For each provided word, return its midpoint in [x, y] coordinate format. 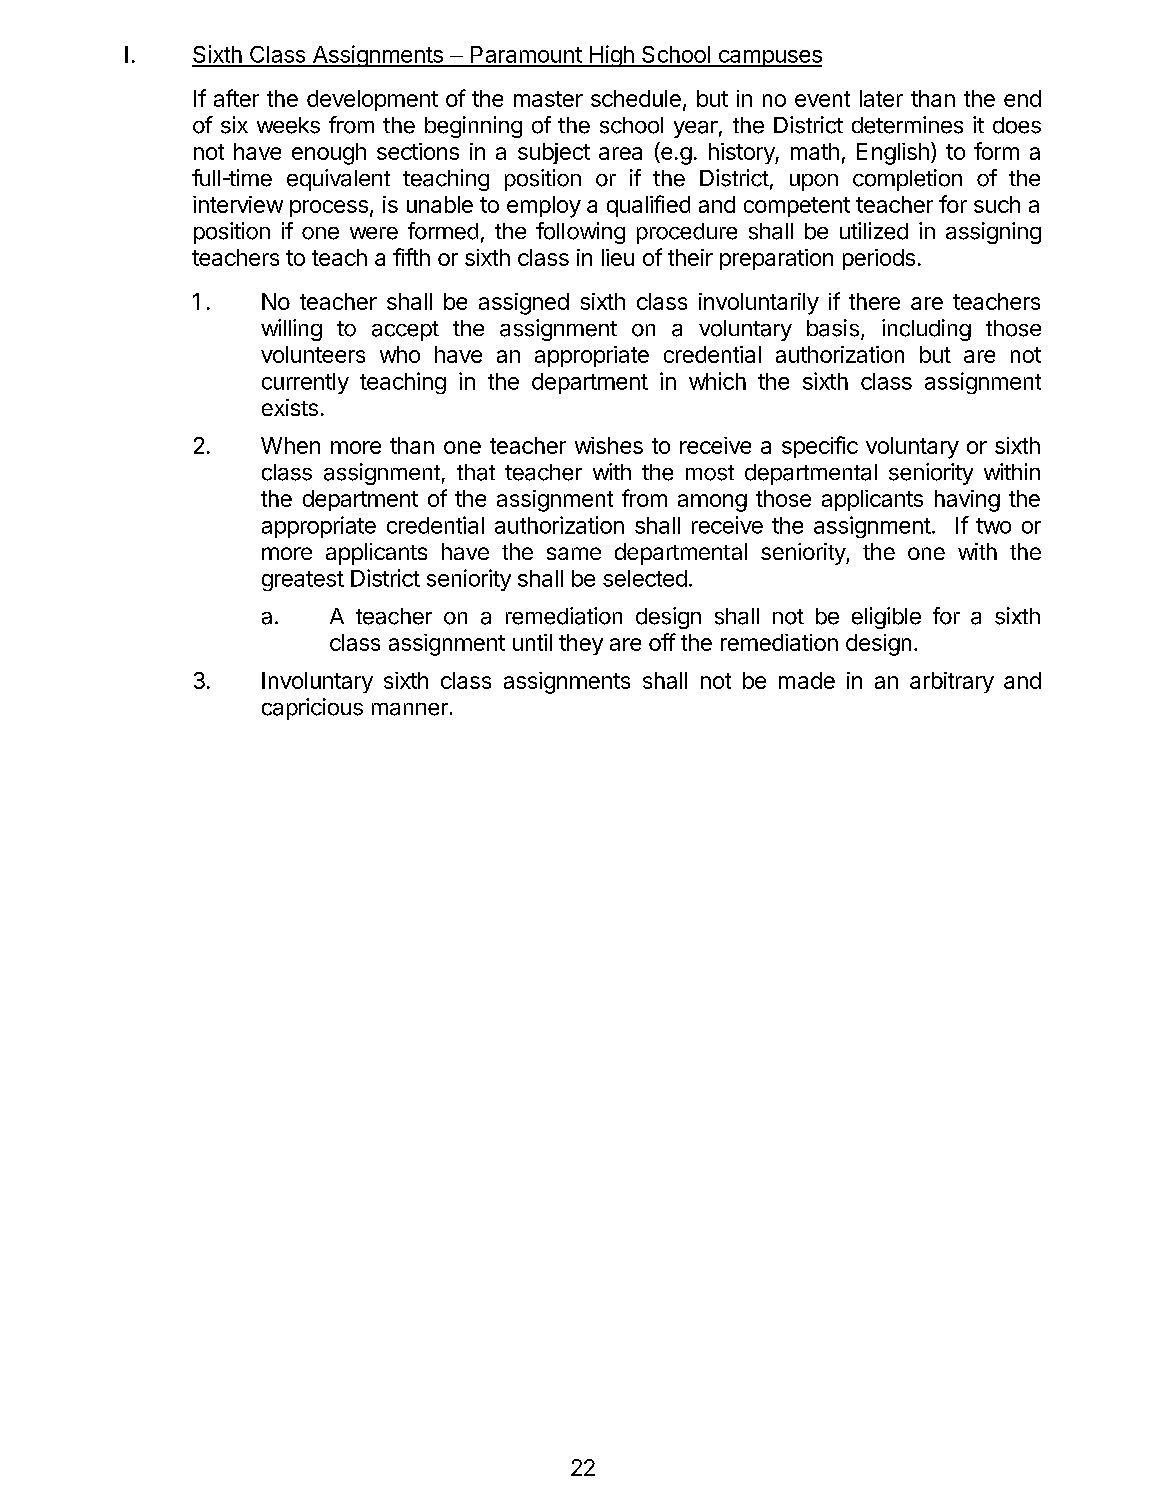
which [717, 381]
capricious [312, 709]
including [926, 330]
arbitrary [952, 682]
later [881, 98]
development [372, 100]
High [611, 56]
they [581, 644]
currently [305, 383]
